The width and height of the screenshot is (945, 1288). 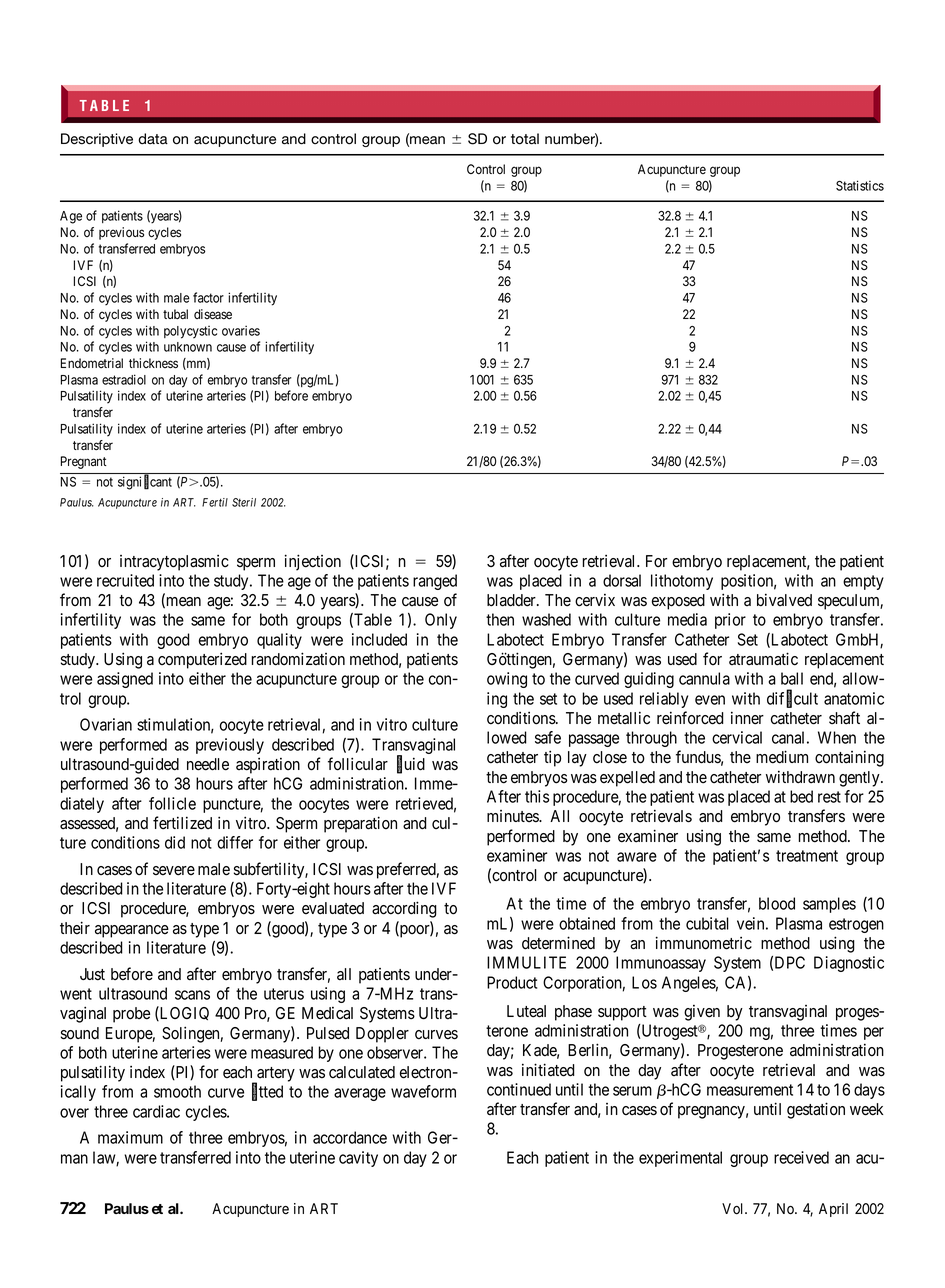 I want to click on treatment, so click(x=807, y=856).
